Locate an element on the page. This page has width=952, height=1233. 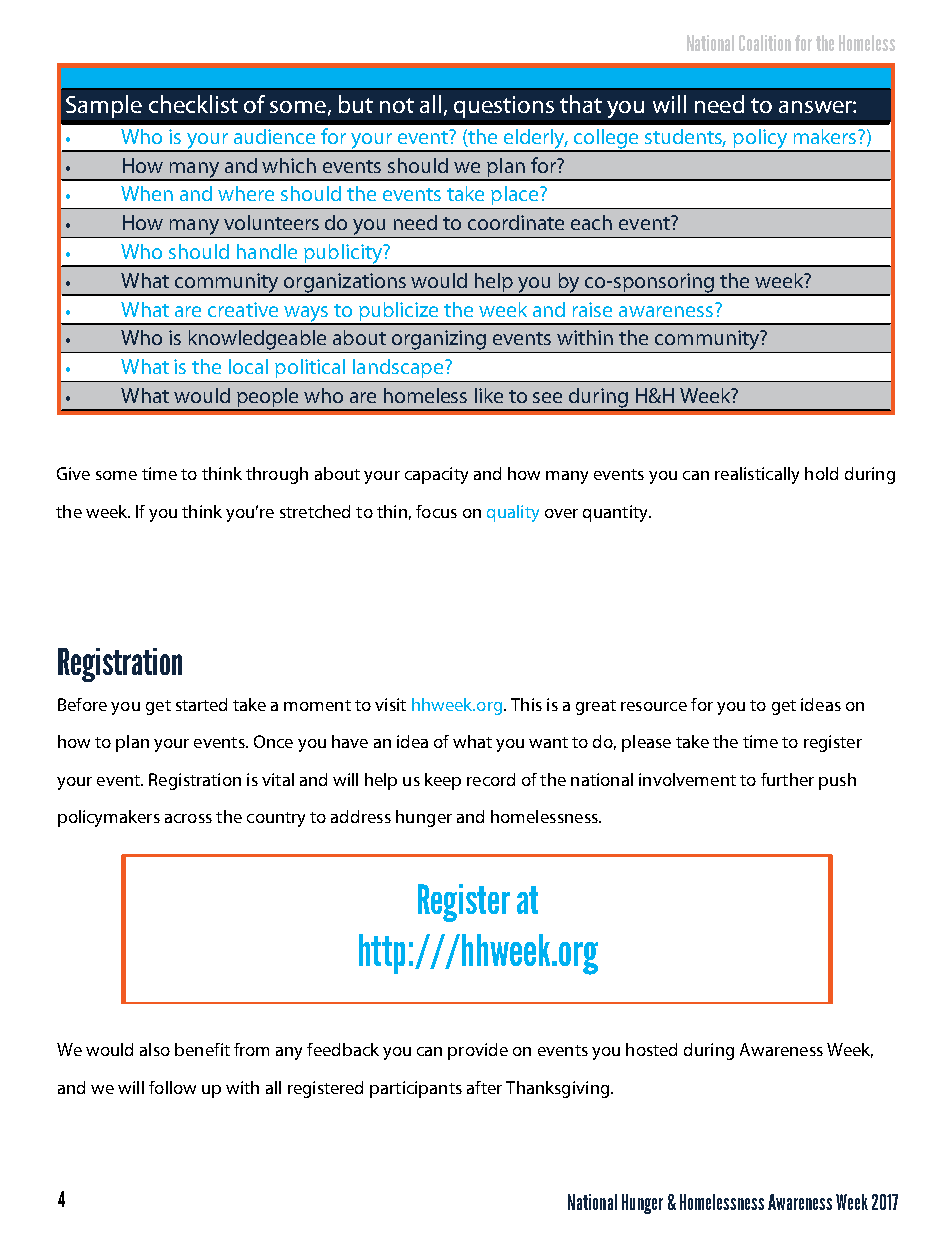
provide is located at coordinates (478, 1051).
